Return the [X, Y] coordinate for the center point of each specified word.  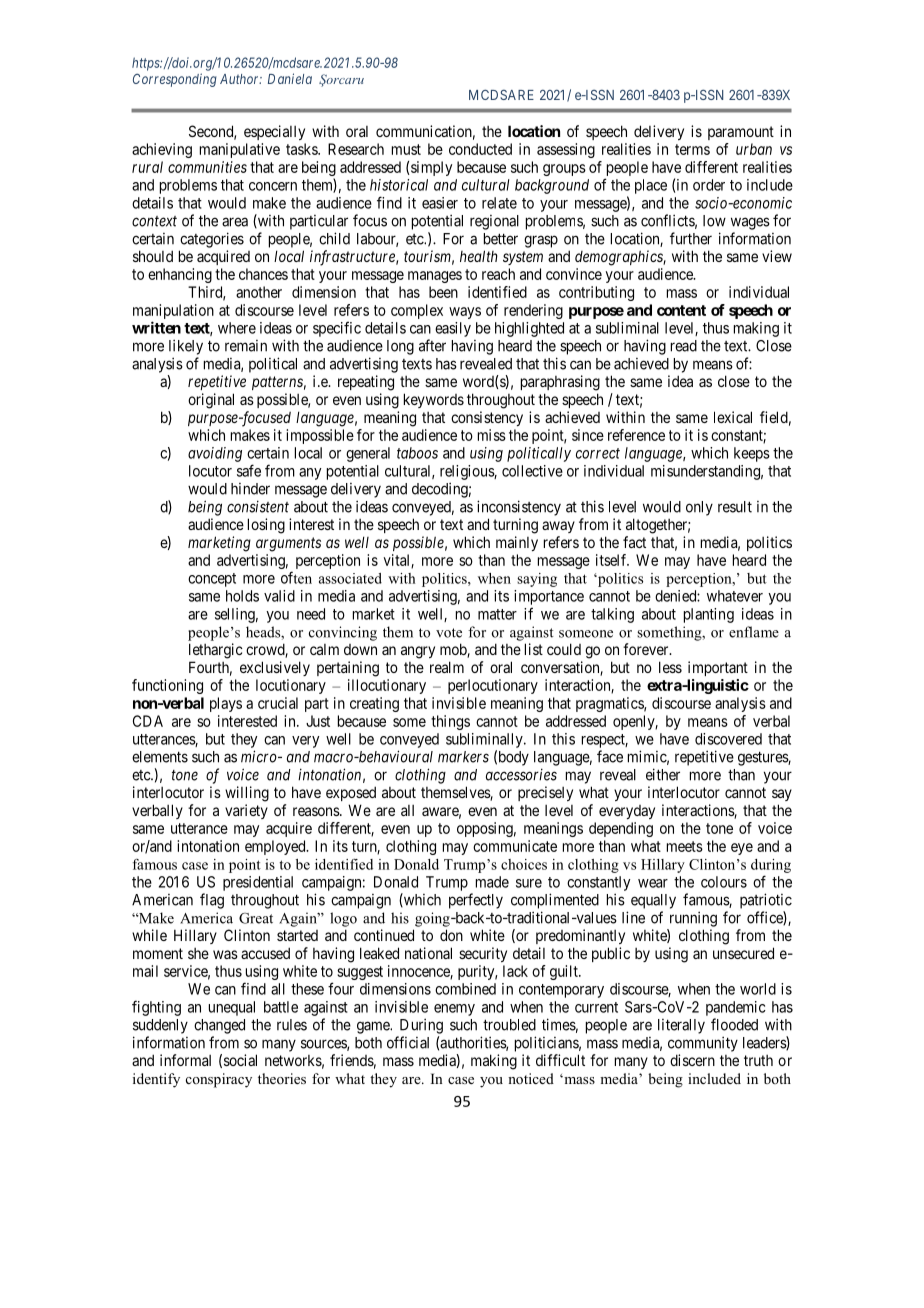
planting [709, 615]
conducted [480, 149]
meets [685, 846]
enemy [454, 1010]
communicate [515, 846]
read [684, 346]
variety [246, 811]
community [703, 1044]
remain [246, 346]
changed [219, 1026]
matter [497, 614]
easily [453, 329]
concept [212, 580]
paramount [741, 133]
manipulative [240, 150]
